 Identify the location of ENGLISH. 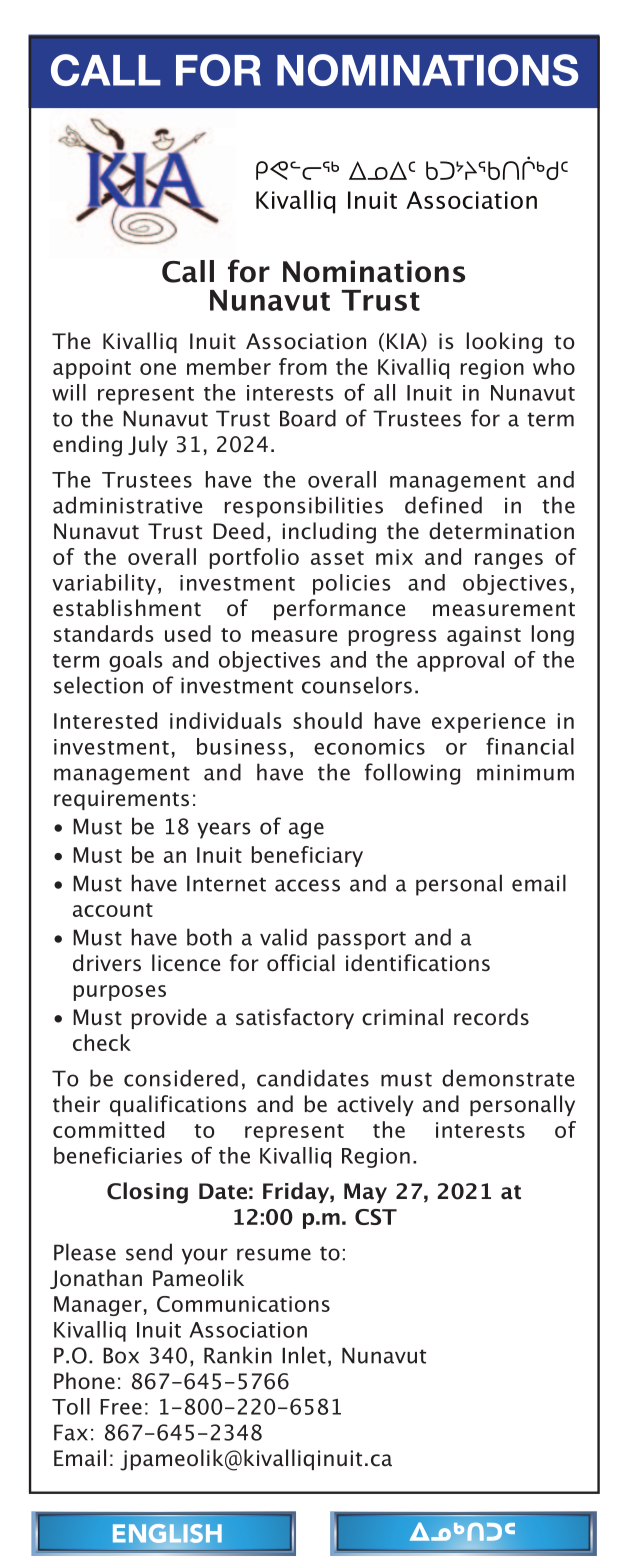
(167, 1533).
